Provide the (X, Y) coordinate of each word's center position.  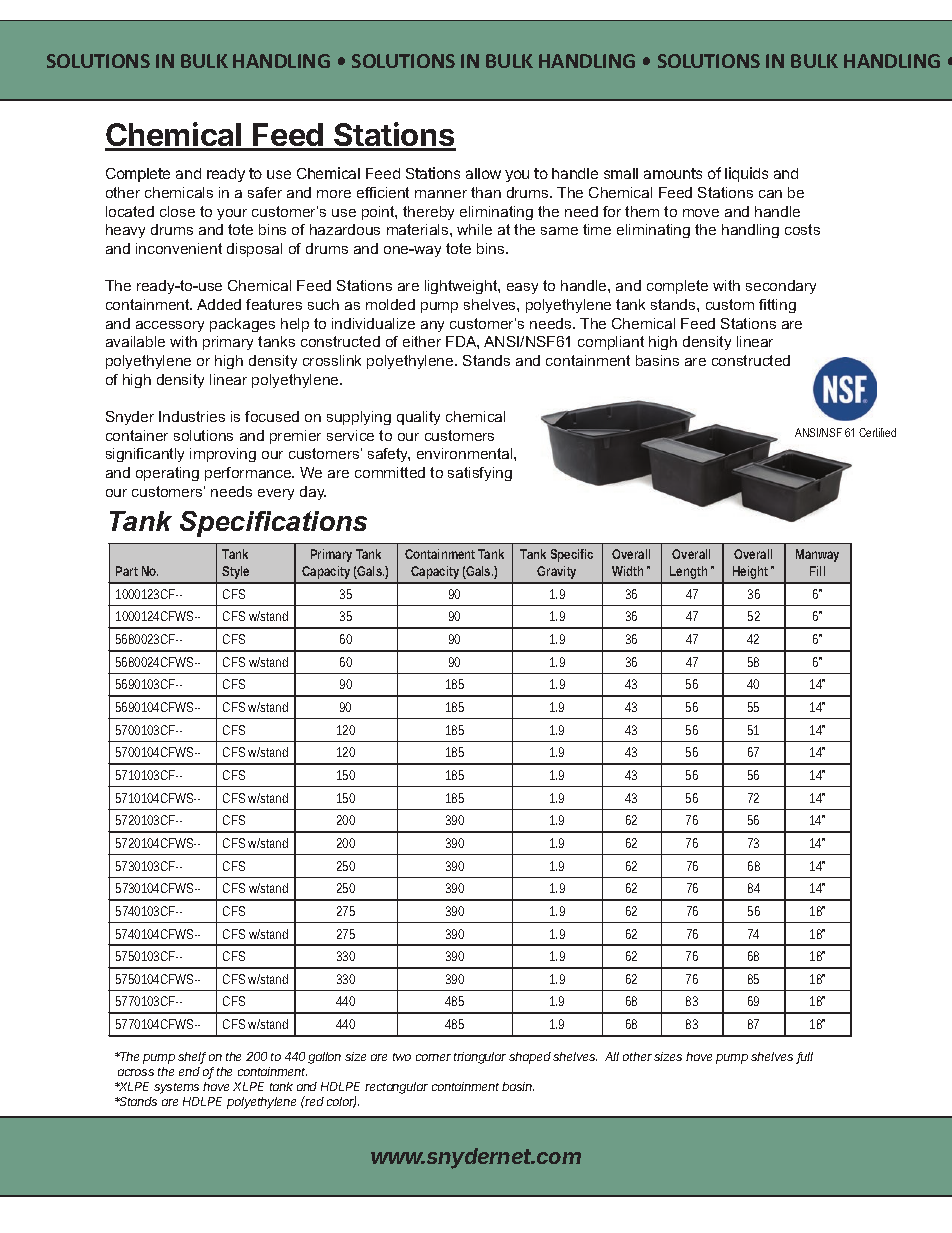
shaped (530, 1058)
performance (249, 474)
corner (433, 1057)
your (232, 214)
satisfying (480, 474)
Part (127, 571)
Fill (817, 571)
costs (802, 229)
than (486, 192)
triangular (480, 1058)
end (189, 1071)
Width (627, 571)
